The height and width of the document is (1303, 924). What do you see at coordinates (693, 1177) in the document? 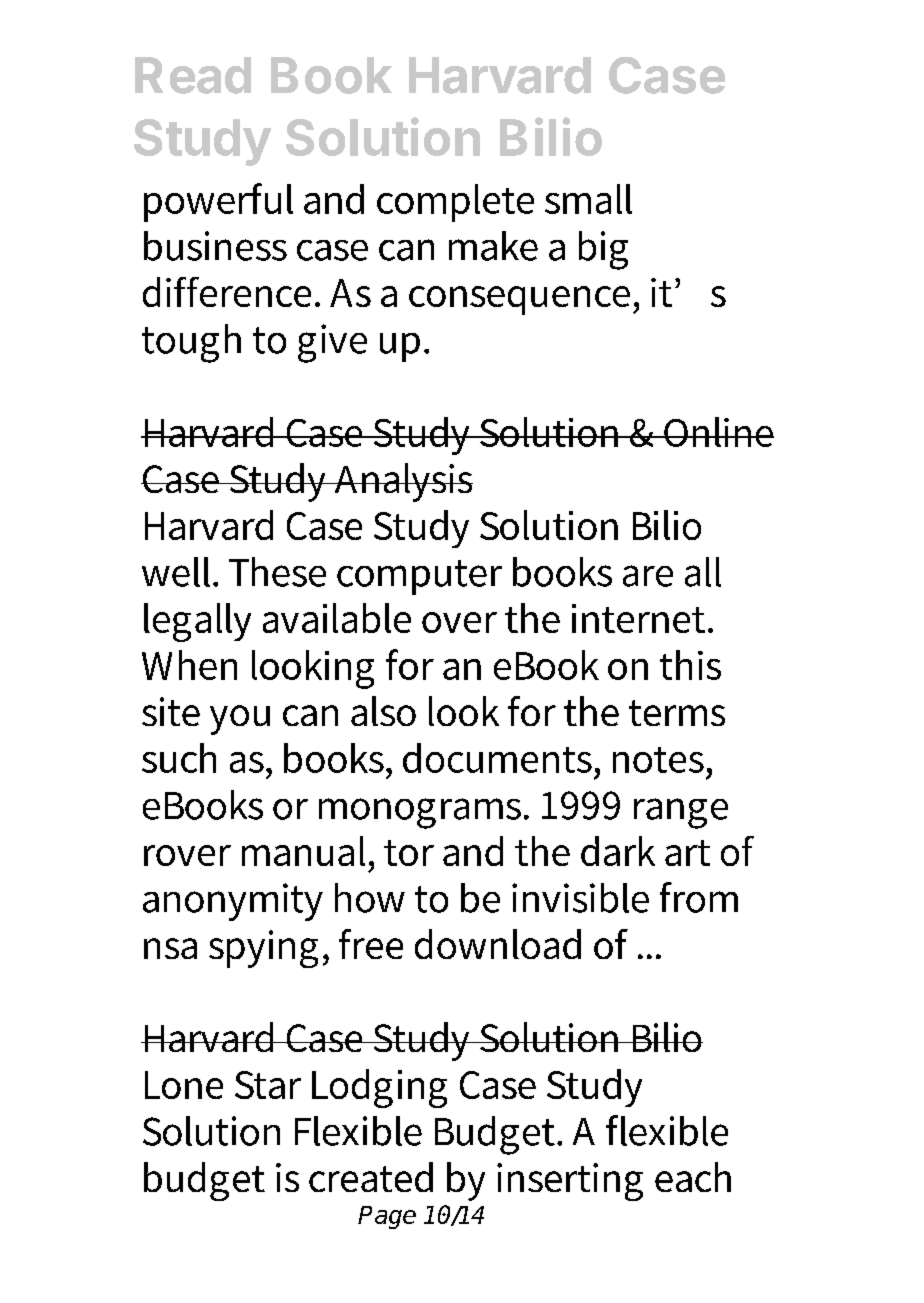
I see `each` at bounding box center [693, 1177].
